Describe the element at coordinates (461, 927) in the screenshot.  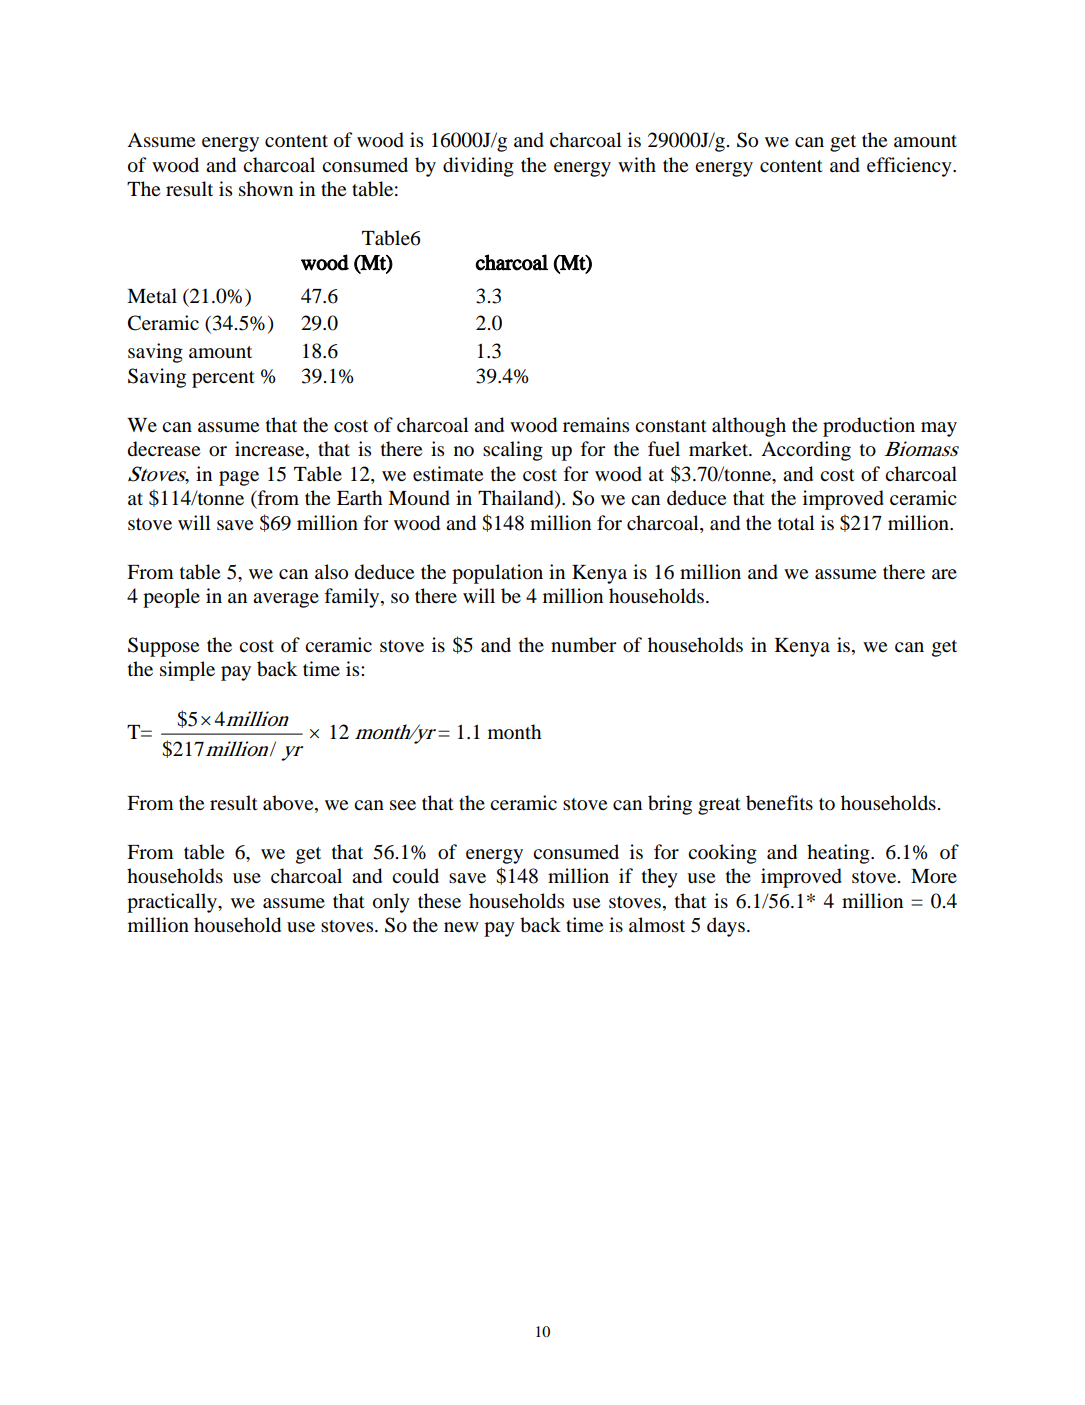
I see `new` at that location.
